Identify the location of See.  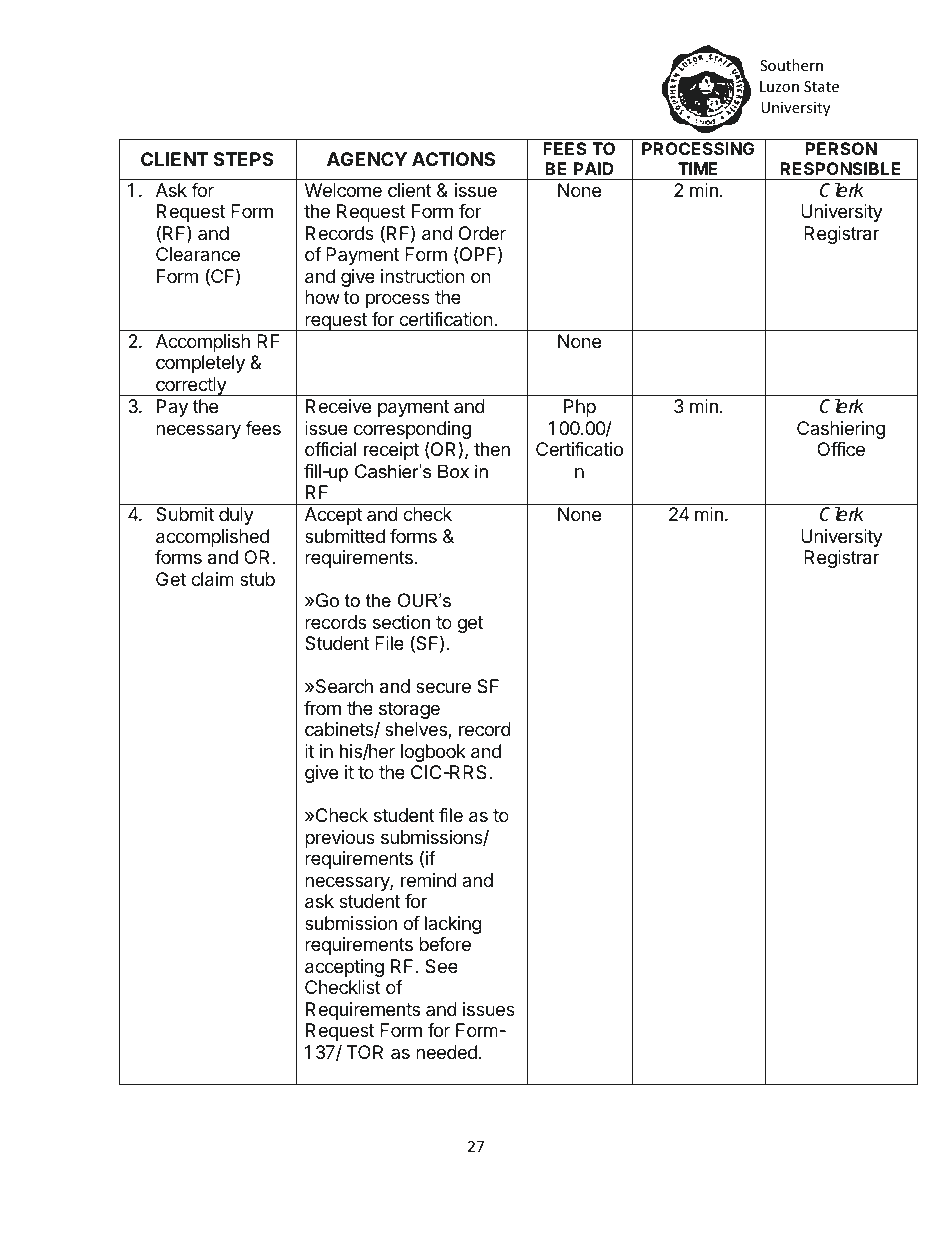
(441, 966).
